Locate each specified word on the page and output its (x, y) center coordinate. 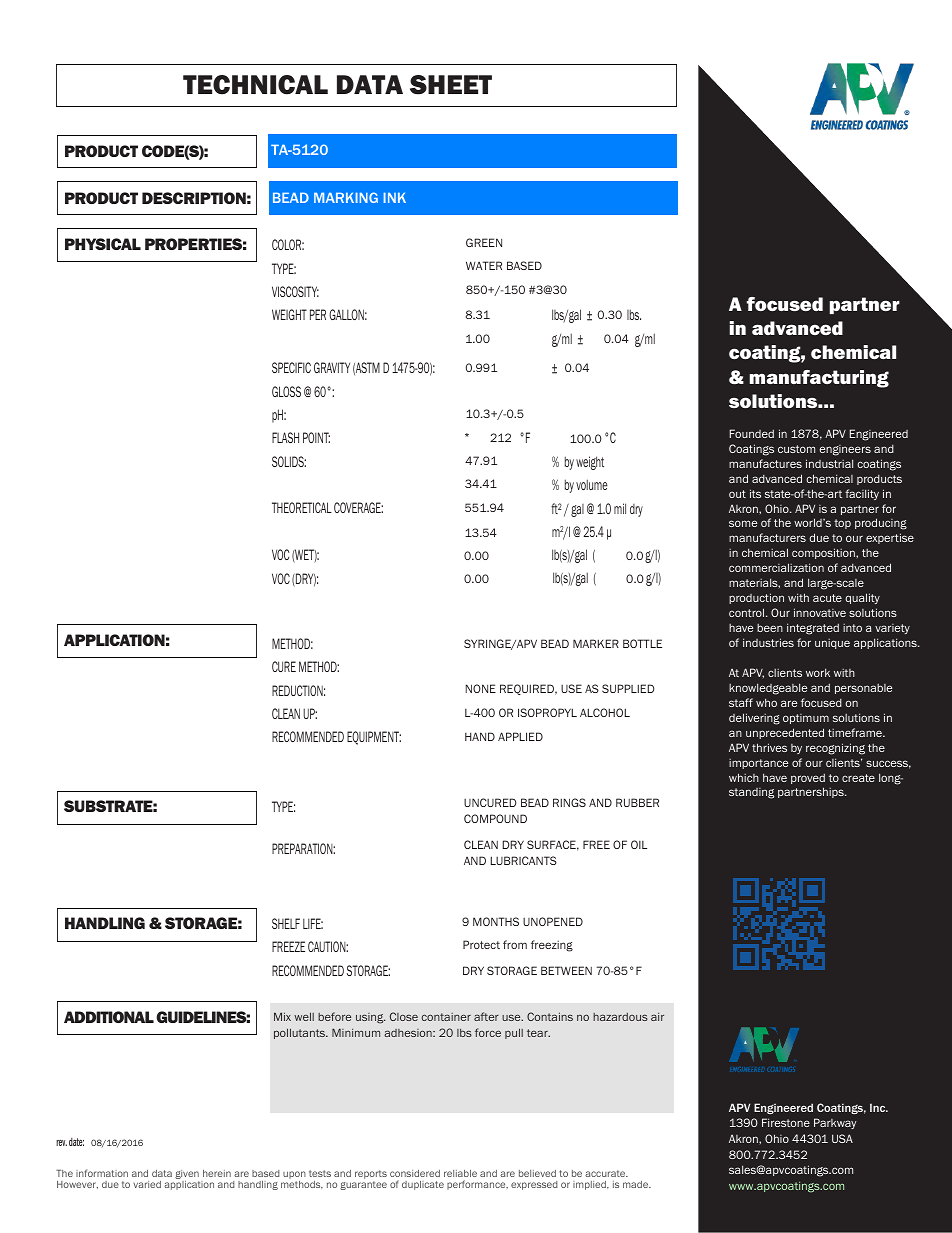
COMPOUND (495, 818)
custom (796, 449)
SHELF (286, 923)
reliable (460, 1173)
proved (808, 778)
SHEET (451, 85)
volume (592, 484)
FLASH (285, 437)
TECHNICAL (255, 85)
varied (147, 1184)
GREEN (484, 242)
